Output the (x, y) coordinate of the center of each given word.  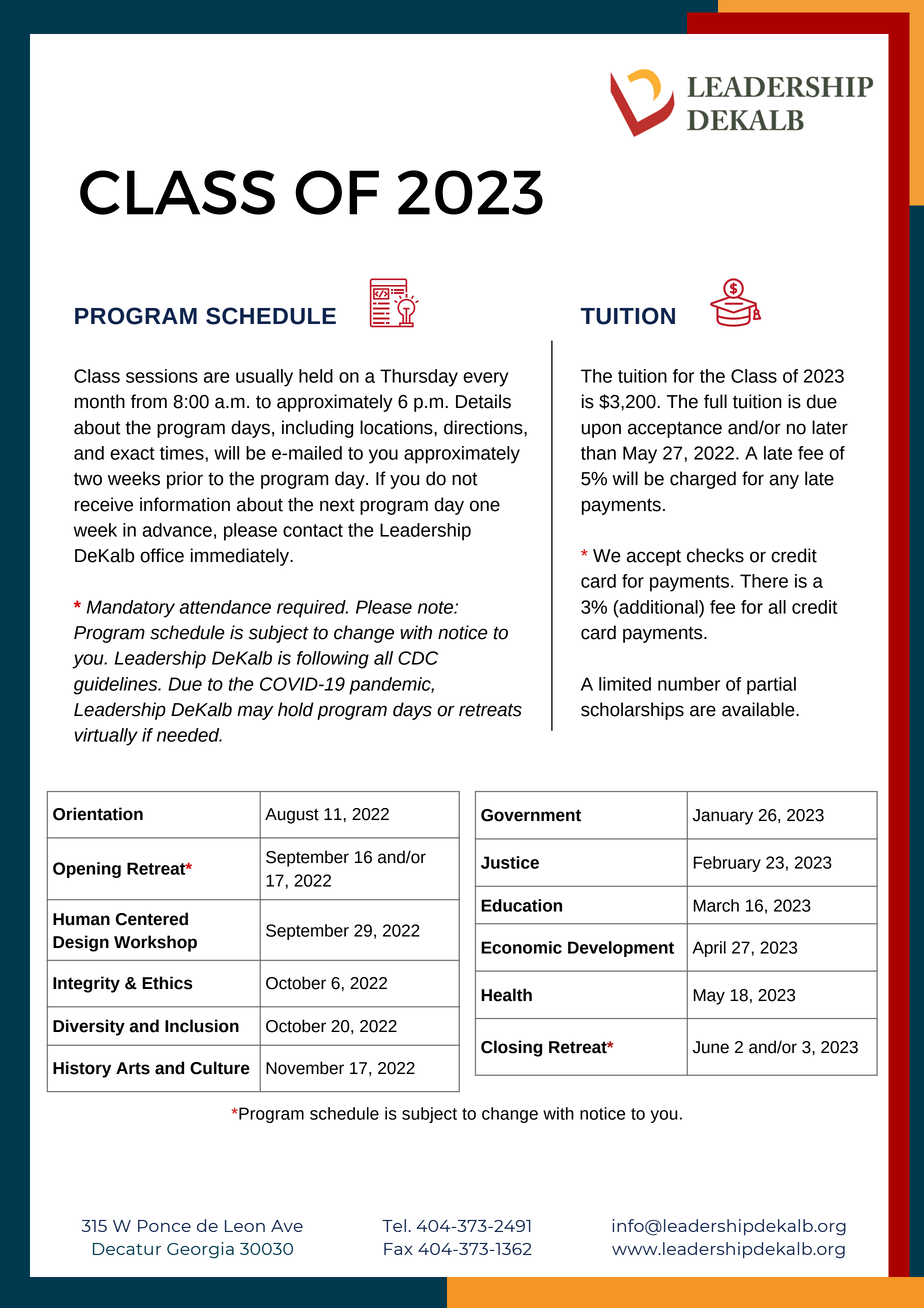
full (715, 401)
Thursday (419, 378)
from (149, 401)
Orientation (98, 814)
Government (531, 815)
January (723, 817)
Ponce (164, 1226)
